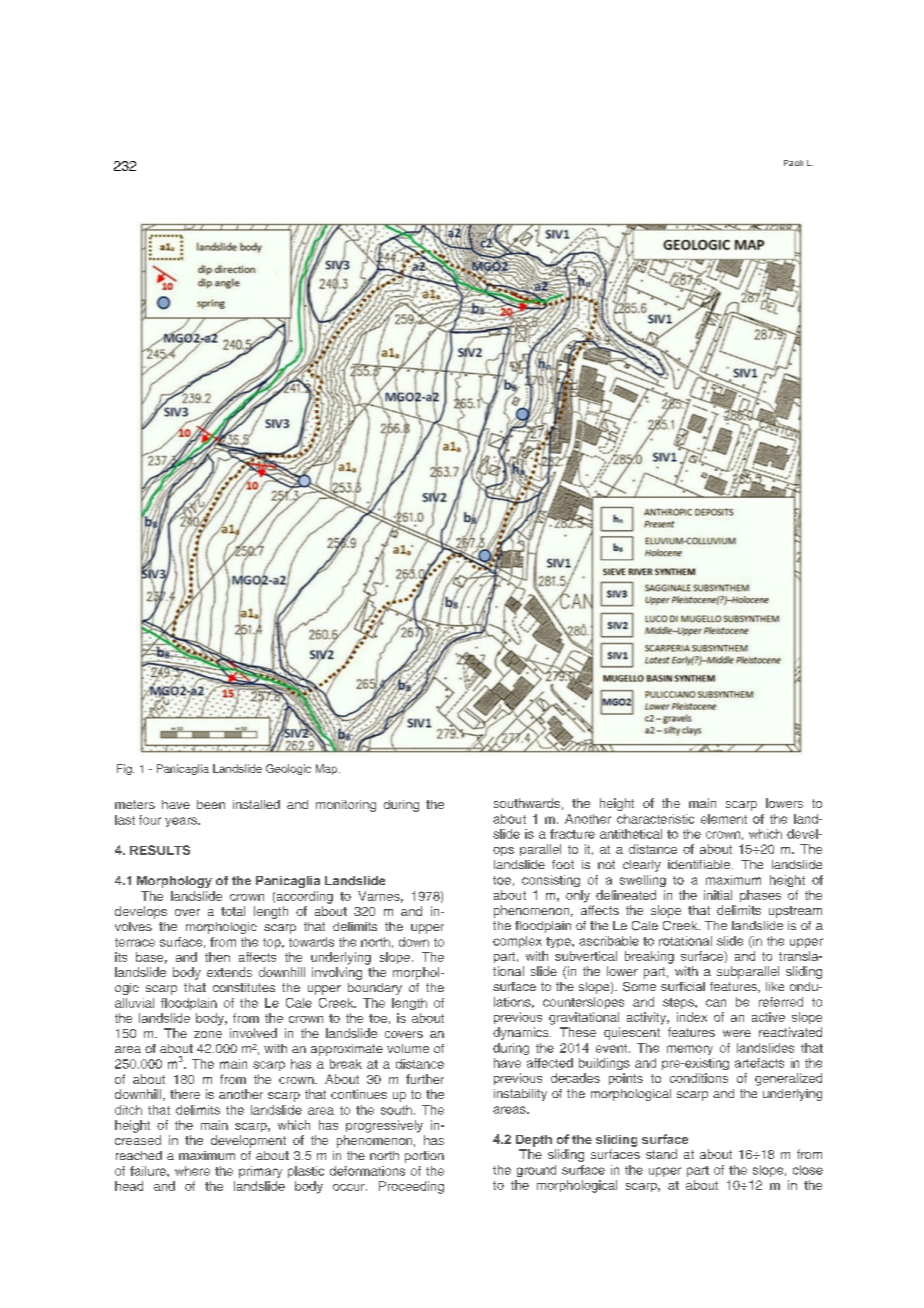  What do you see at coordinates (192, 1171) in the screenshot?
I see `where` at bounding box center [192, 1171].
